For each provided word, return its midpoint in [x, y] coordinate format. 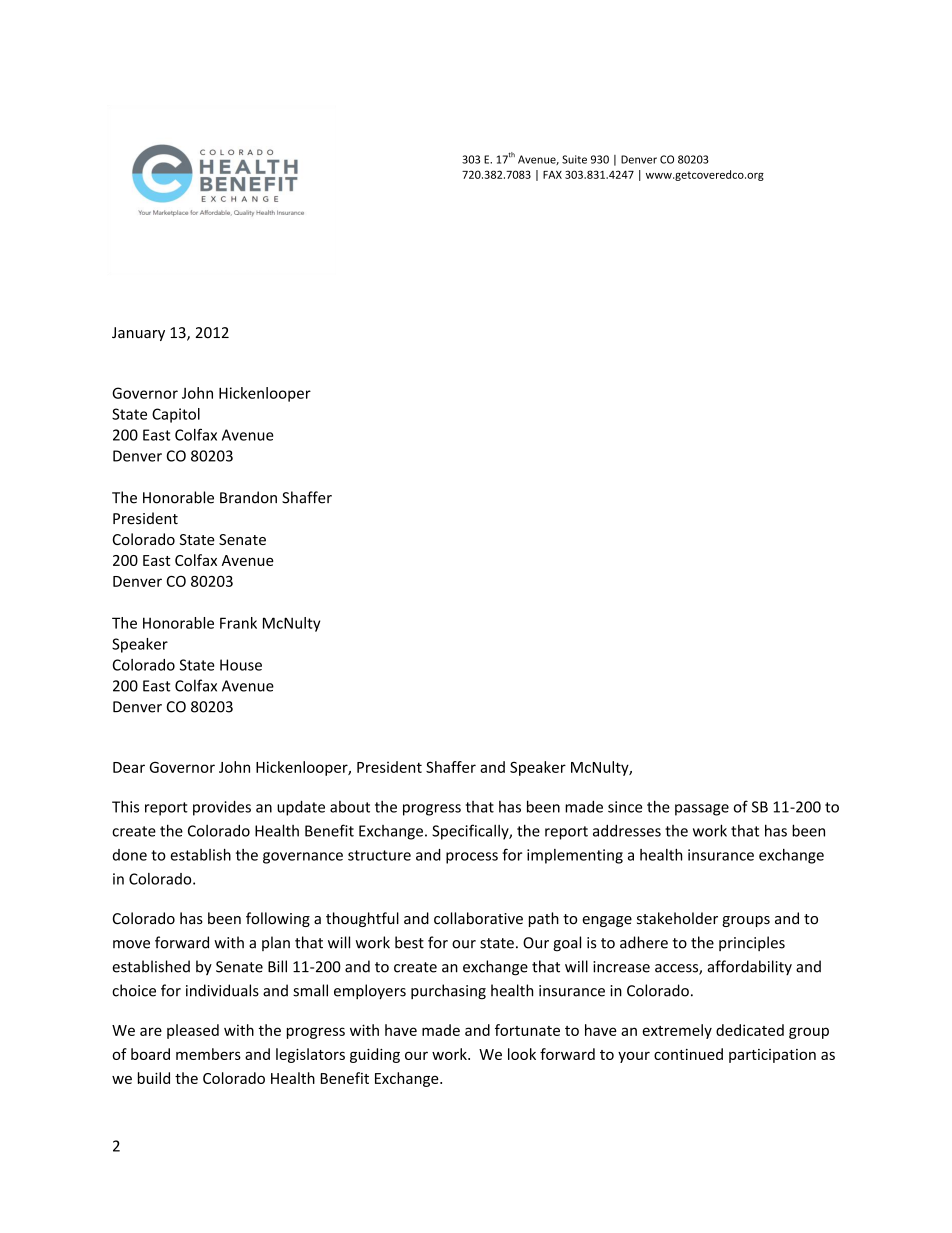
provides [222, 808]
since [625, 807]
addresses [627, 831]
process [472, 858]
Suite [574, 159]
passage [702, 810]
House [241, 665]
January [138, 334]
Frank [238, 623]
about [350, 807]
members [208, 1054]
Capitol [176, 415]
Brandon [248, 497]
